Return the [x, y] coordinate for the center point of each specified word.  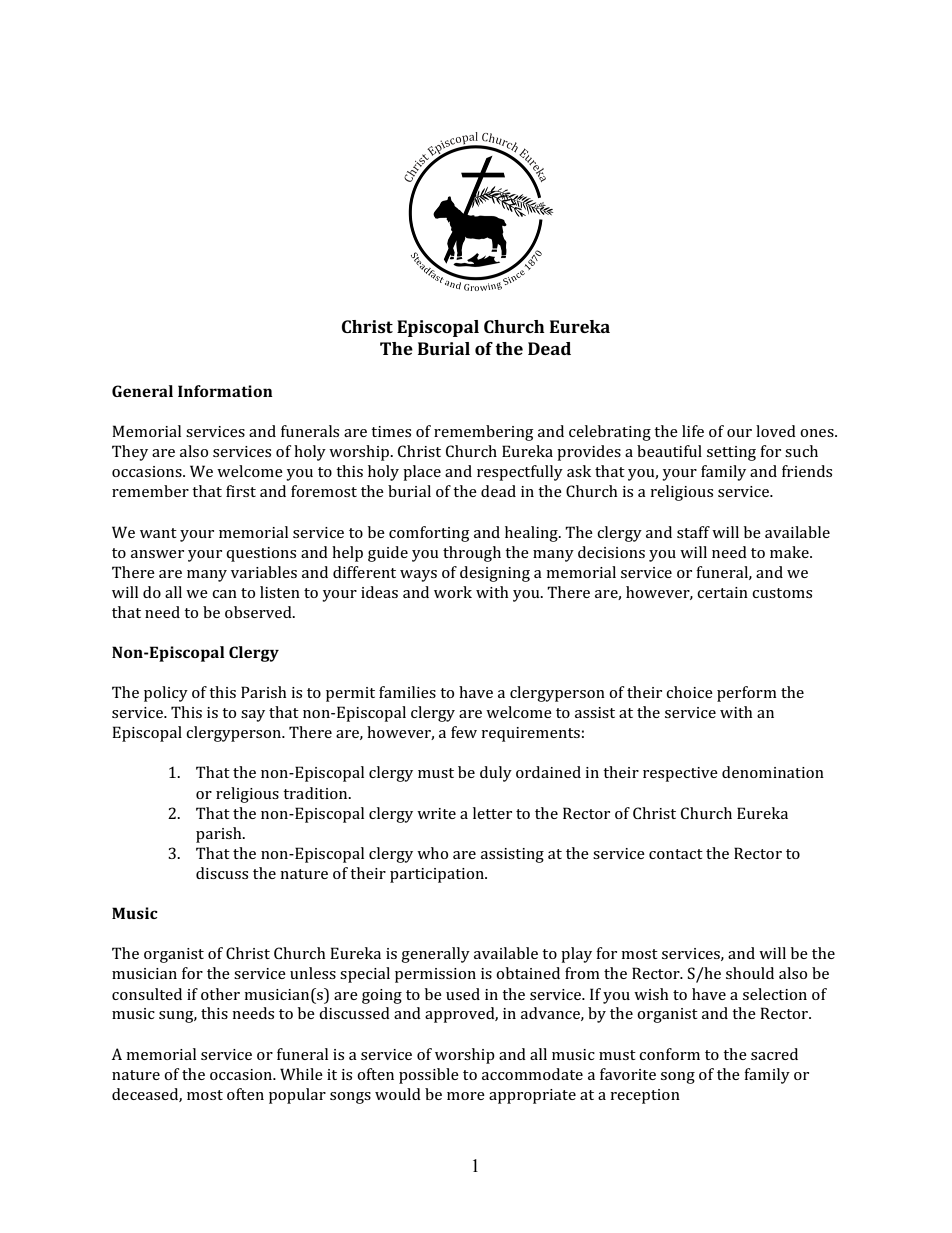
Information [225, 391]
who [432, 853]
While [301, 1074]
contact [676, 854]
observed [259, 612]
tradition [316, 793]
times [391, 431]
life [693, 431]
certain [722, 592]
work [453, 592]
